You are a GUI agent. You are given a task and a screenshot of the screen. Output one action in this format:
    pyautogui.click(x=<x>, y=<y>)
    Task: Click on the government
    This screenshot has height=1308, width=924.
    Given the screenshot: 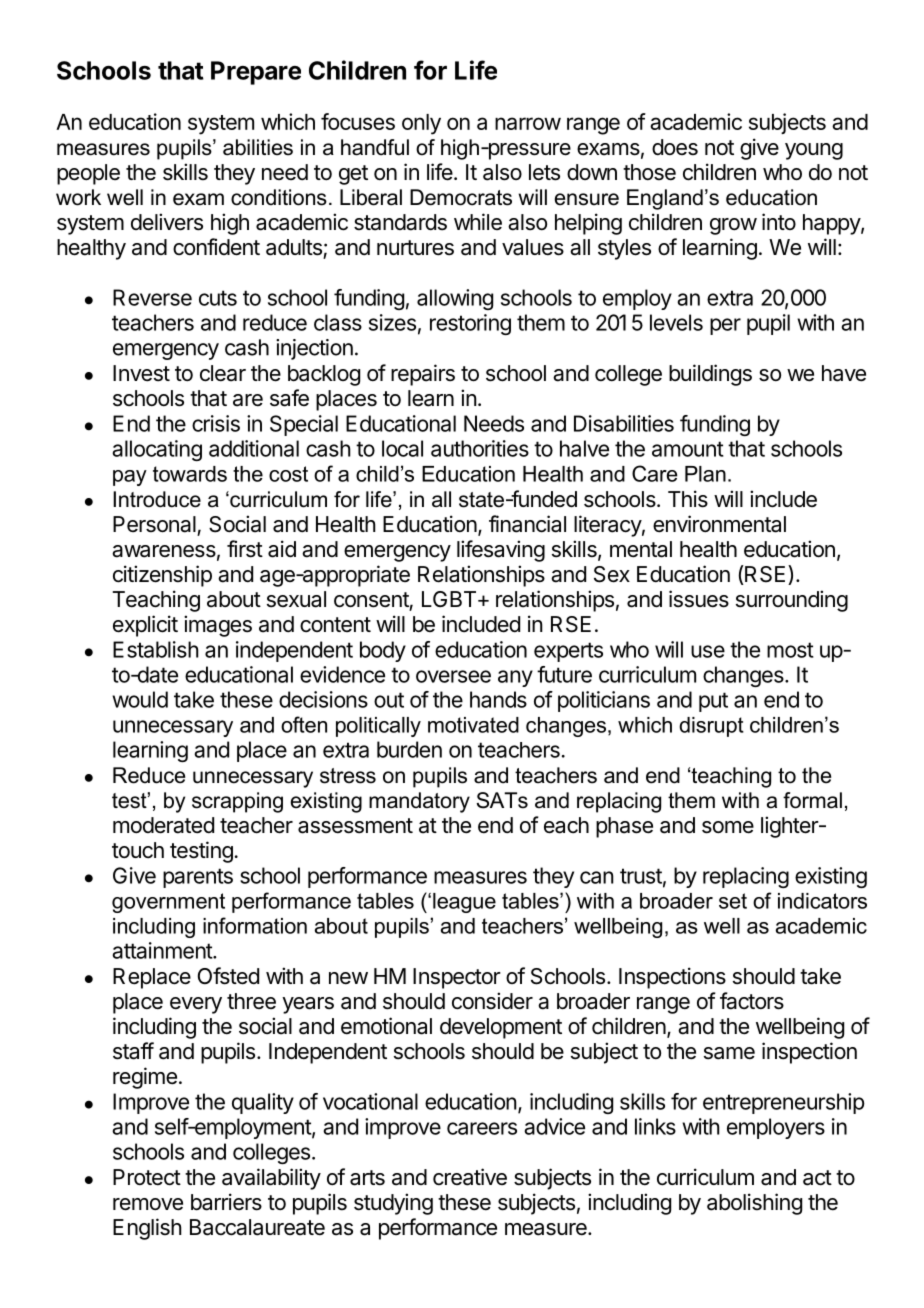 What is the action you would take?
    pyautogui.click(x=168, y=903)
